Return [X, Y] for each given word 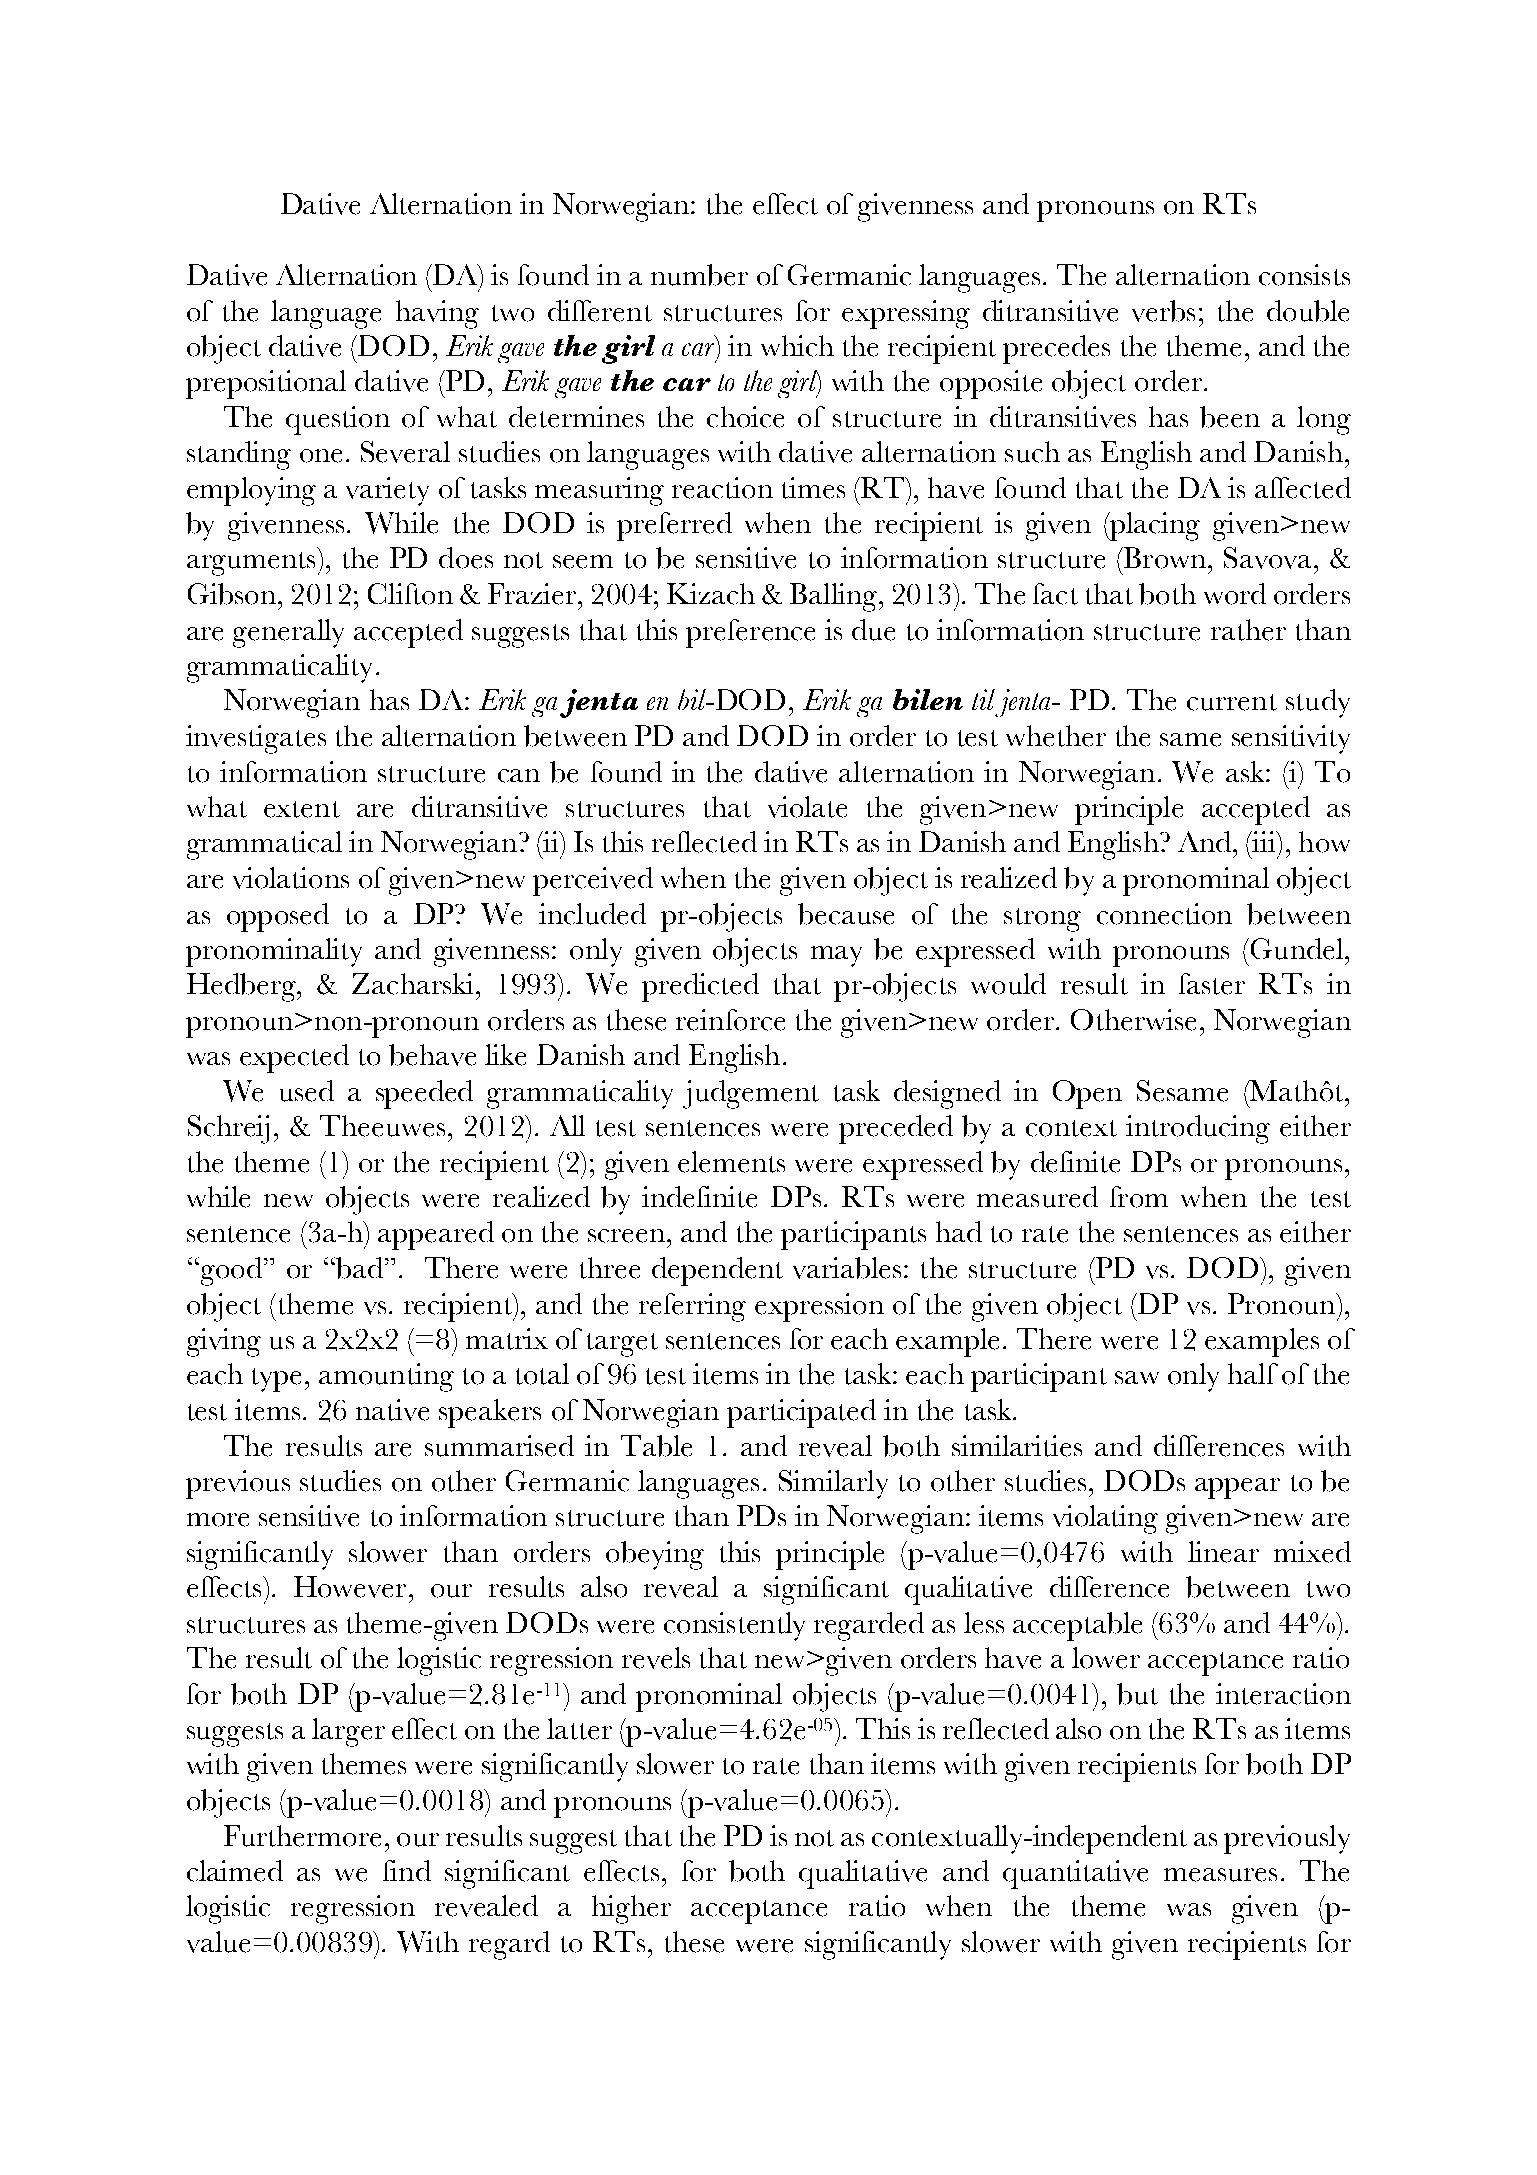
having [437, 314]
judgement [751, 1094]
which [797, 346]
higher [631, 1909]
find [407, 1870]
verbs [1163, 311]
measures [1220, 1875]
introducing [1198, 1129]
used [307, 1091]
